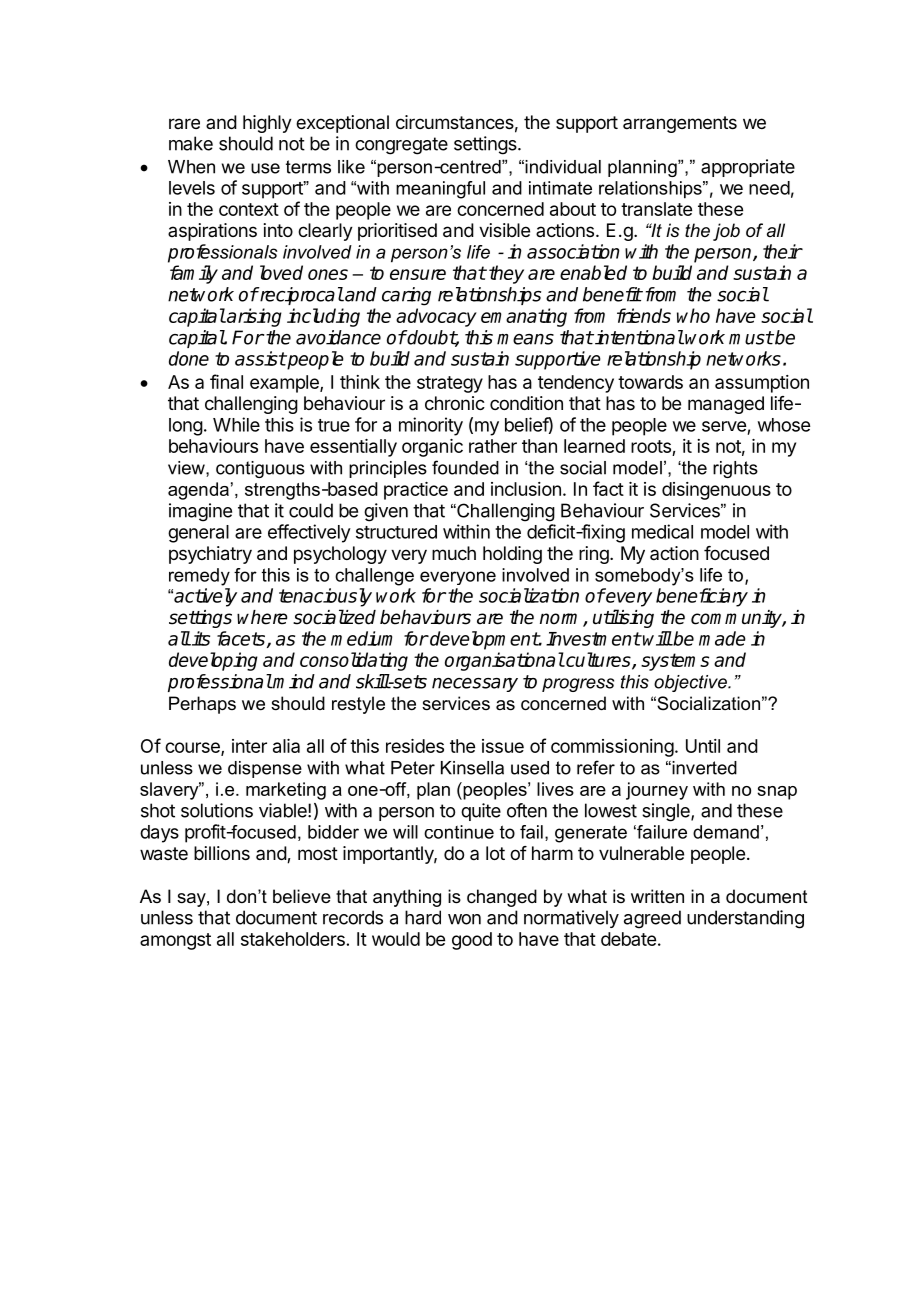 The image size is (924, 1307). Describe the element at coordinates (198, 534) in the page. I see `general` at that location.
